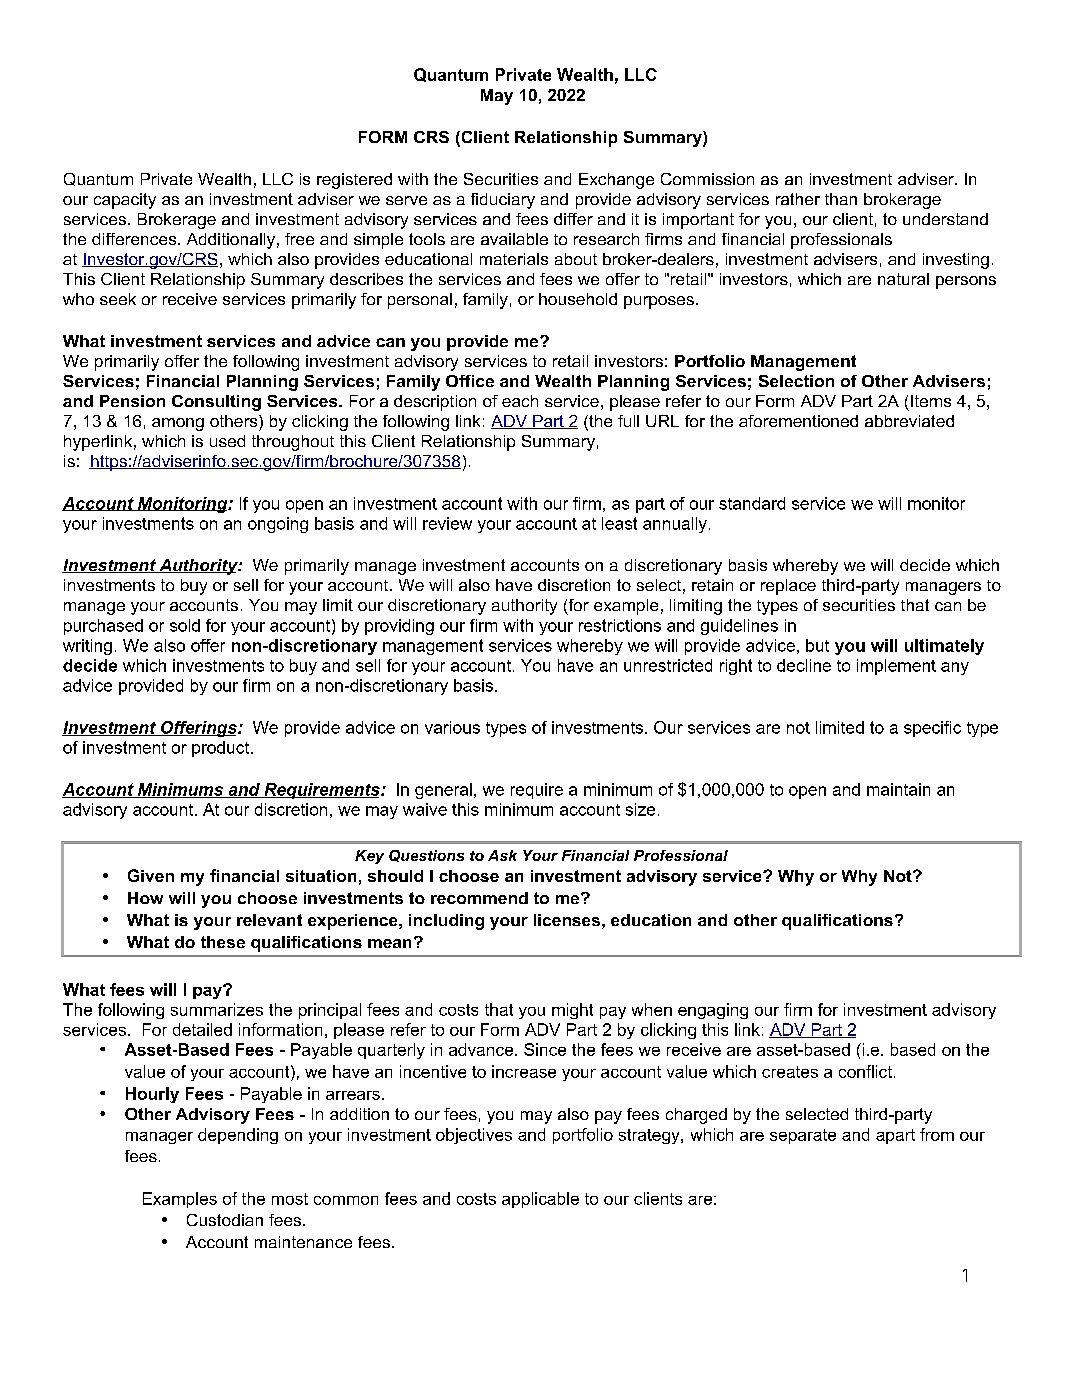 Image resolution: width=1065 pixels, height=1378 pixels. Describe the element at coordinates (222, 749) in the screenshot. I see `product` at that location.
